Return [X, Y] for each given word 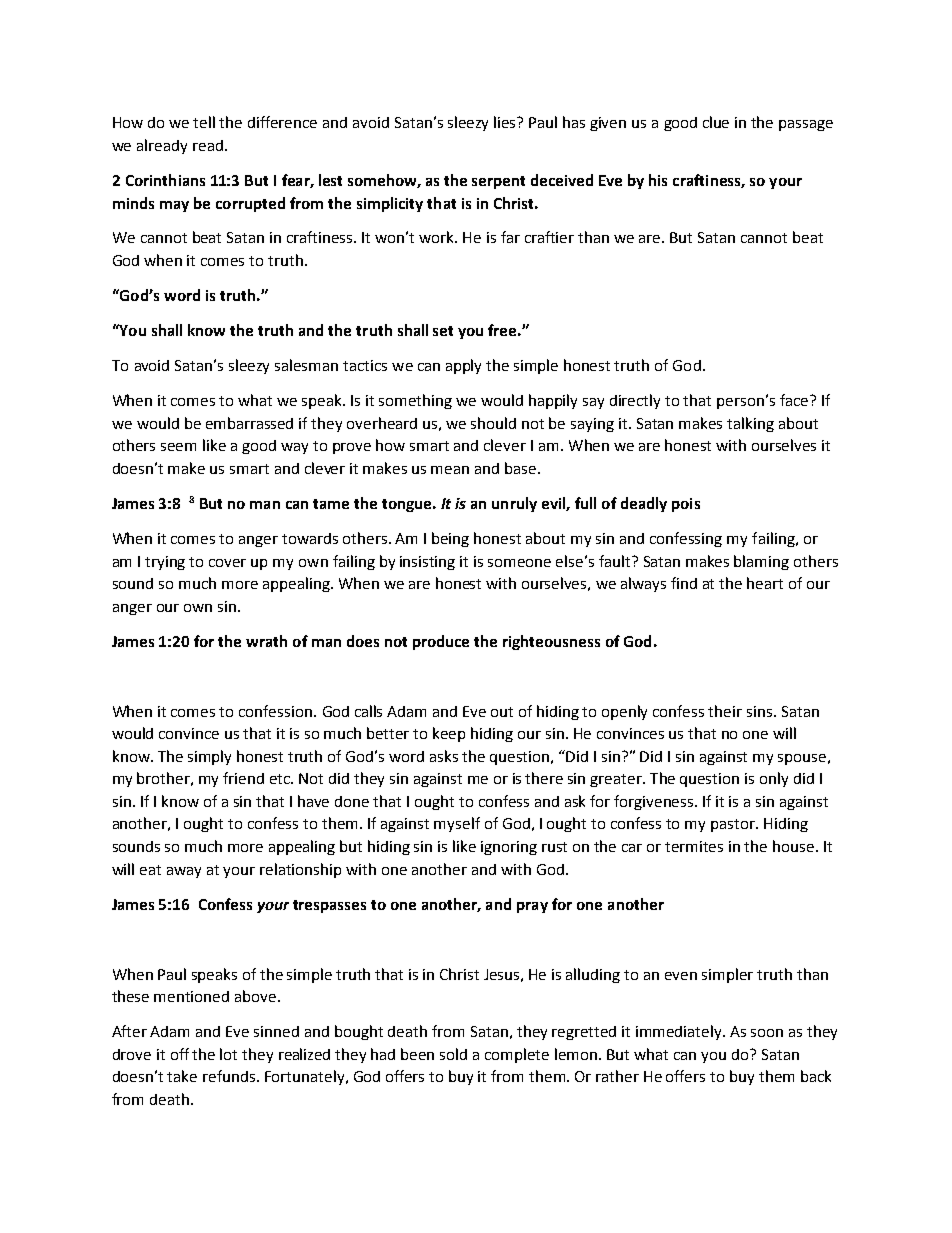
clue [716, 122]
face [794, 400]
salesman [306, 365]
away [184, 872]
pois [686, 505]
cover [227, 563]
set [443, 331]
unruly [514, 504]
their [725, 711]
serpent [498, 182]
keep [449, 734]
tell [204, 122]
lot [228, 1054]
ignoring [509, 848]
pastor [734, 825]
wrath [266, 641]
